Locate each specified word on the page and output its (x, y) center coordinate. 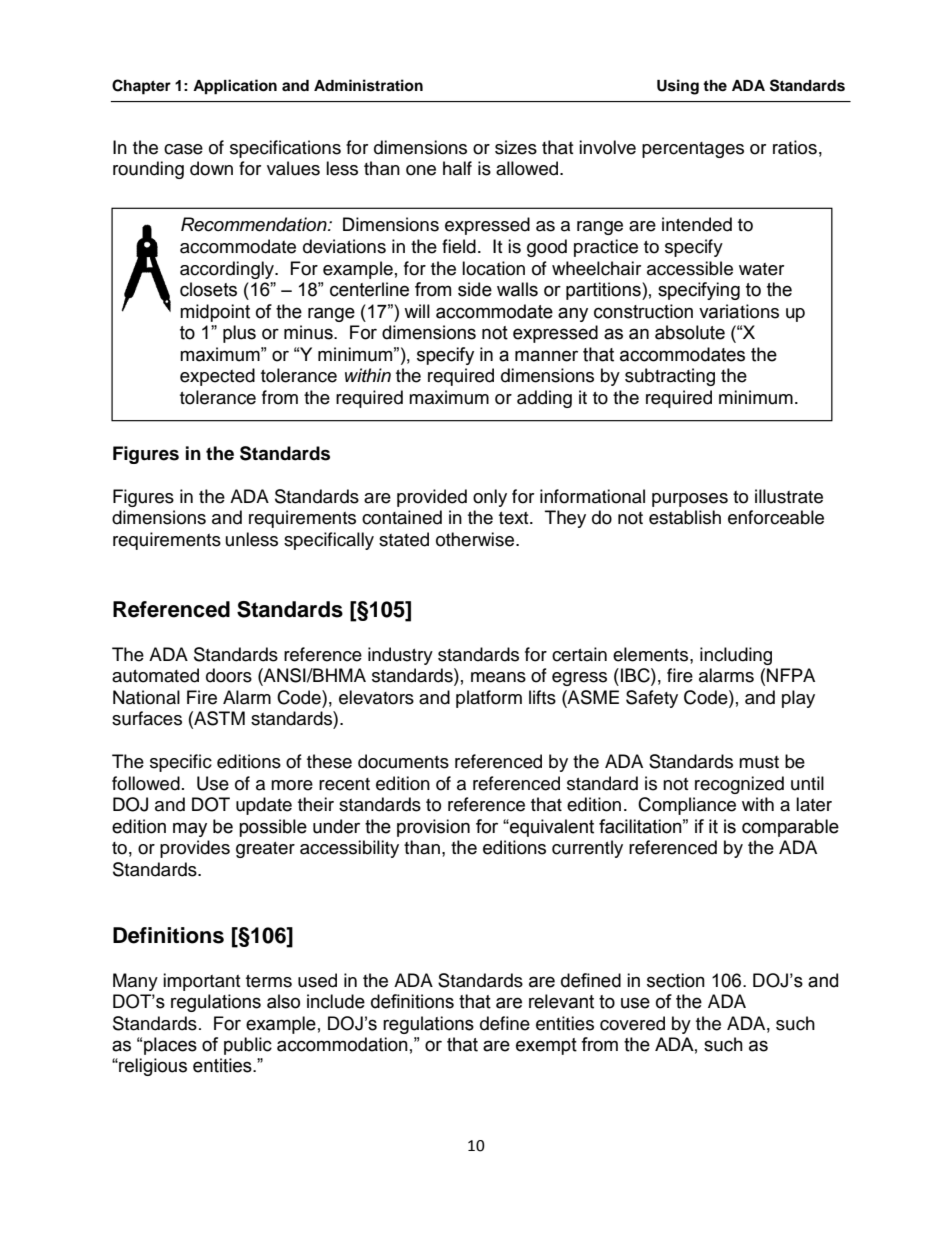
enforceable (776, 517)
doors (229, 675)
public (248, 1046)
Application (235, 87)
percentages (693, 150)
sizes (516, 147)
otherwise (476, 539)
